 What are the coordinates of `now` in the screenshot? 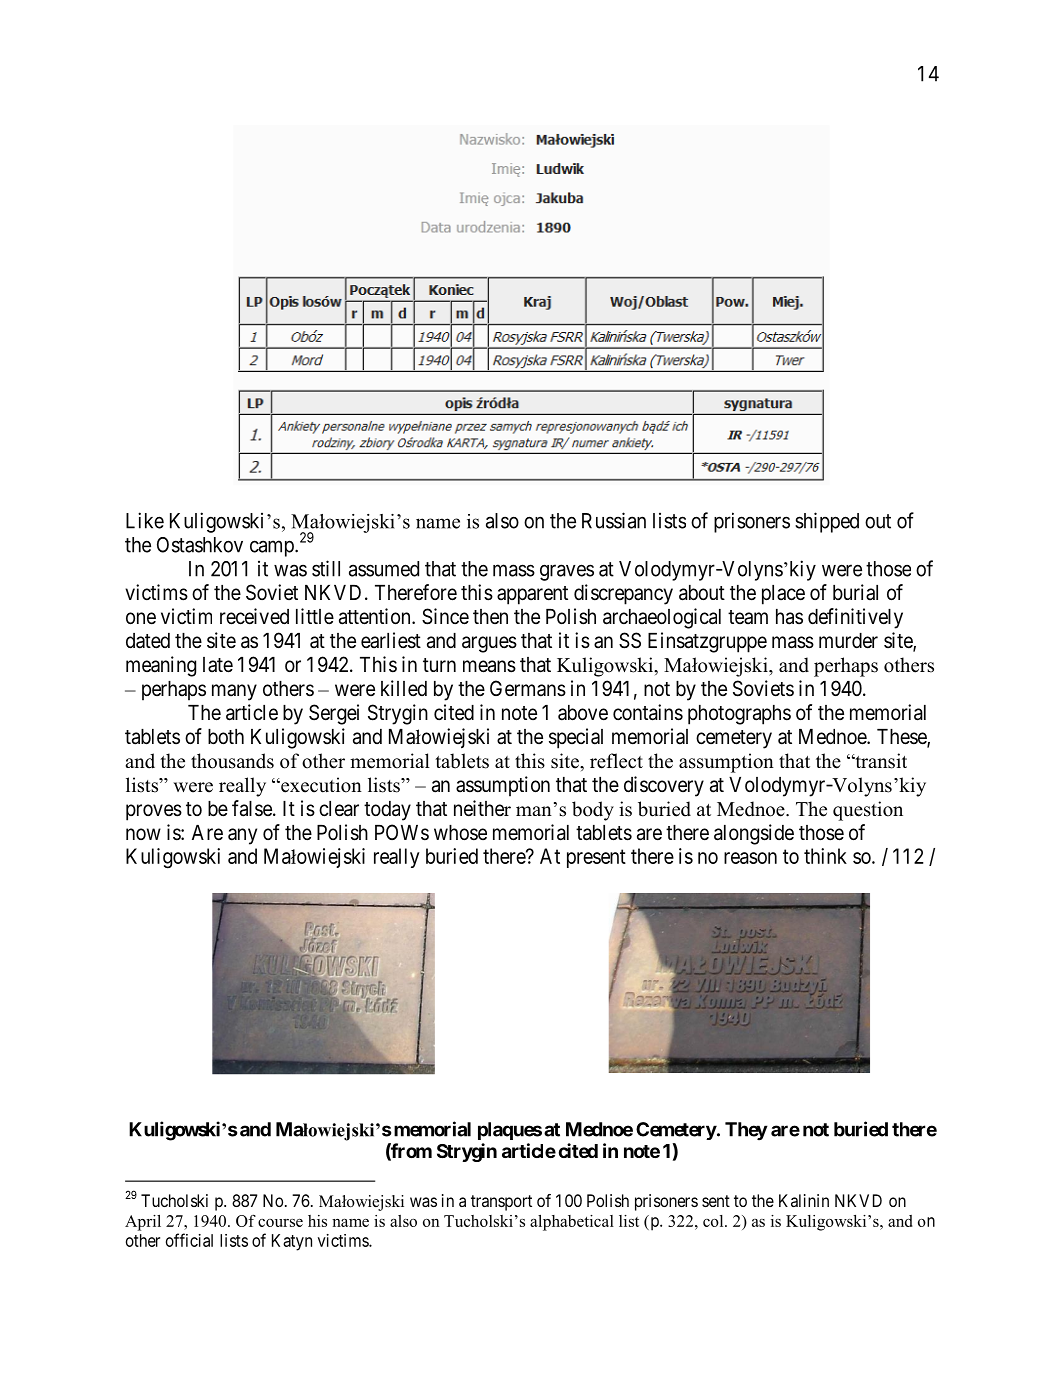 It's located at (143, 834).
